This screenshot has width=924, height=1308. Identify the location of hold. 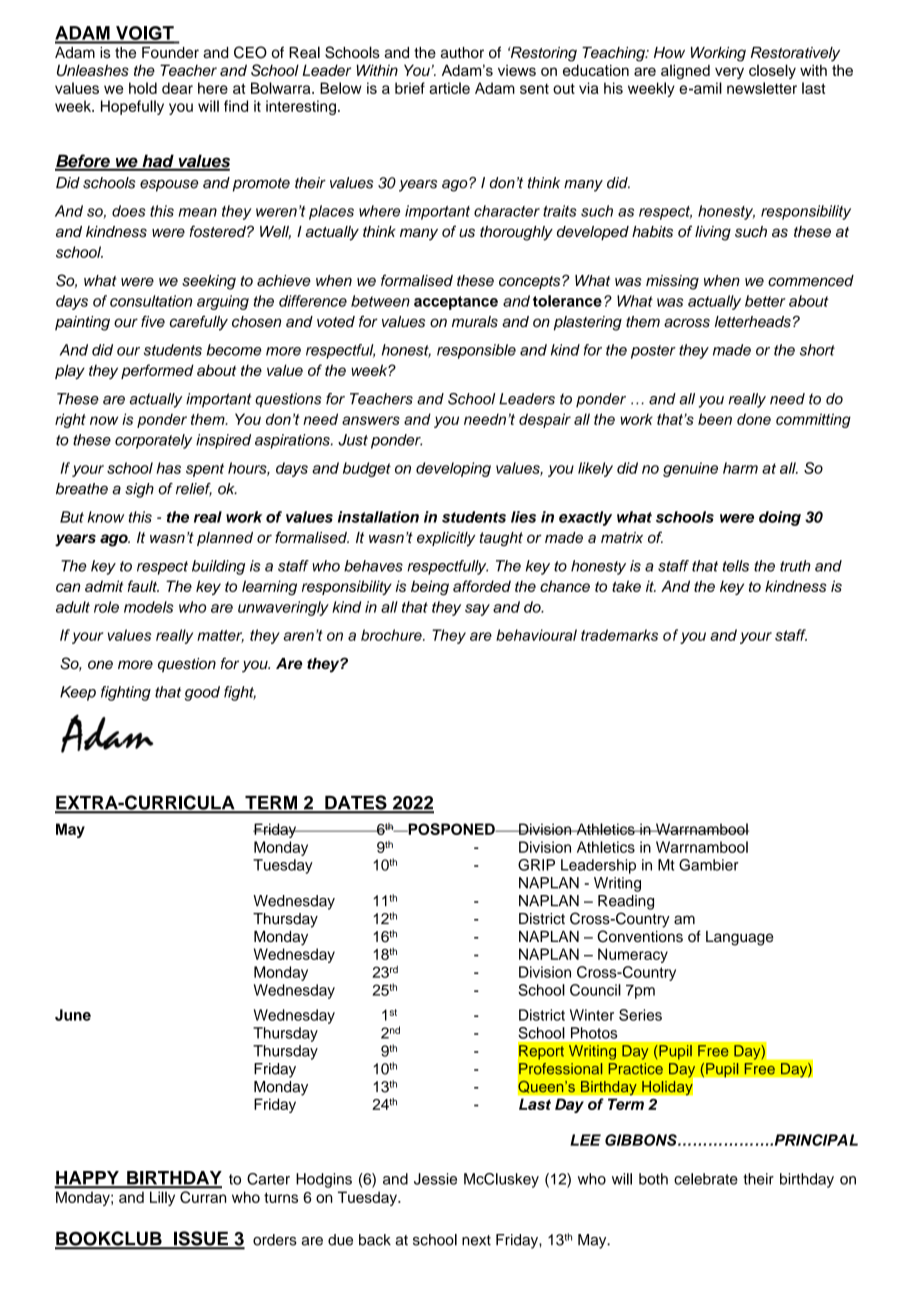
(143, 88).
